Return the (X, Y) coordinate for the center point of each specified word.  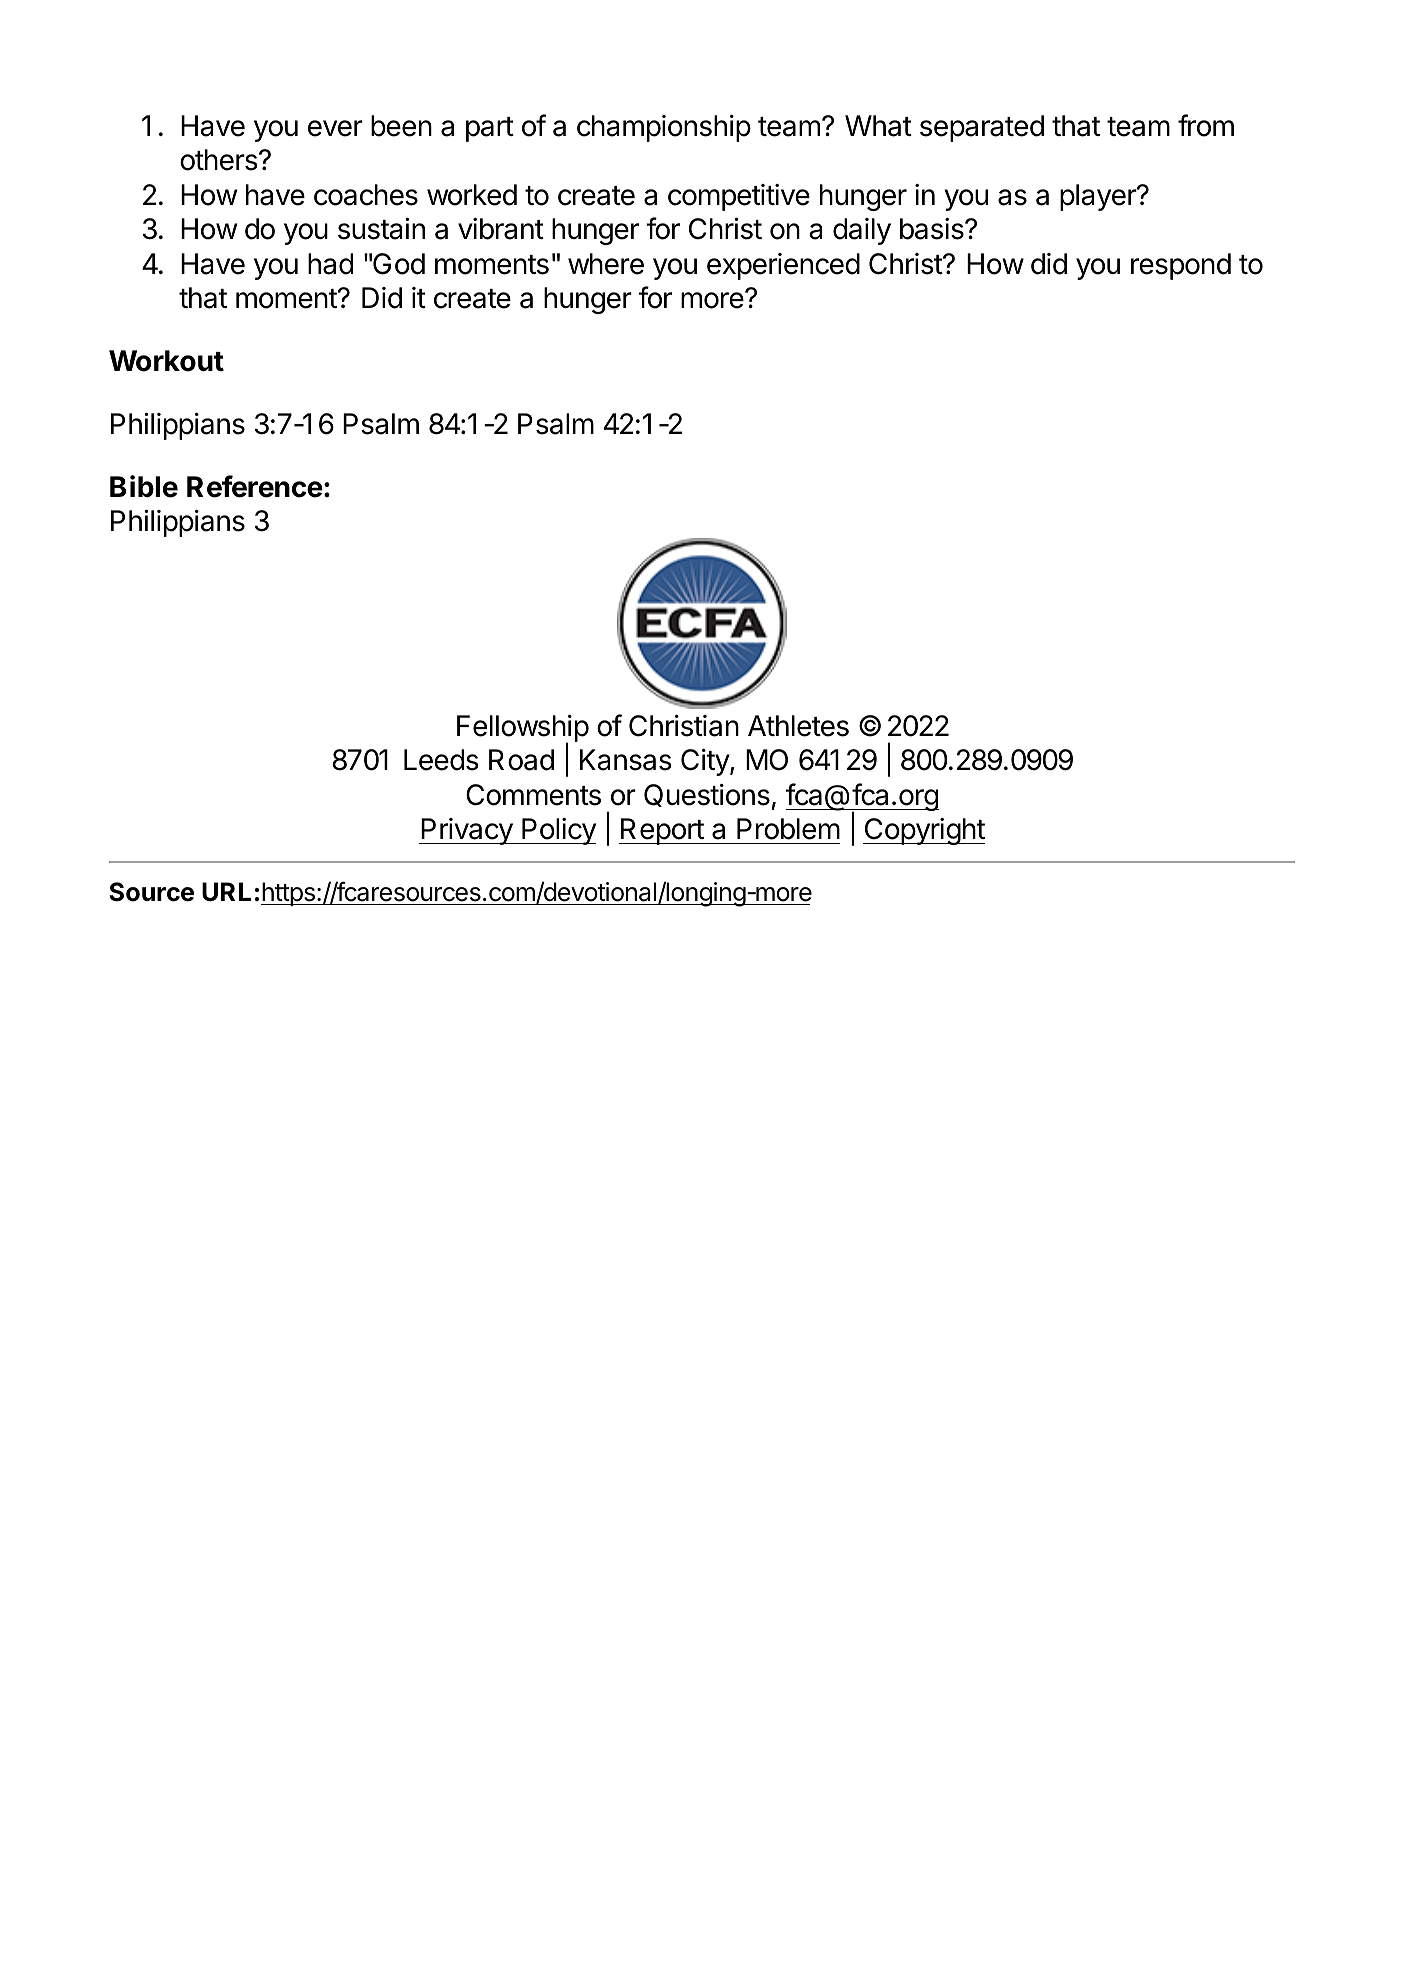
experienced (783, 266)
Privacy (466, 831)
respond (1181, 266)
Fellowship (523, 730)
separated (982, 128)
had (330, 264)
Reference (255, 486)
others (219, 160)
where (606, 264)
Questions (707, 795)
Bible (144, 486)
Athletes (798, 726)
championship (664, 128)
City (706, 762)
